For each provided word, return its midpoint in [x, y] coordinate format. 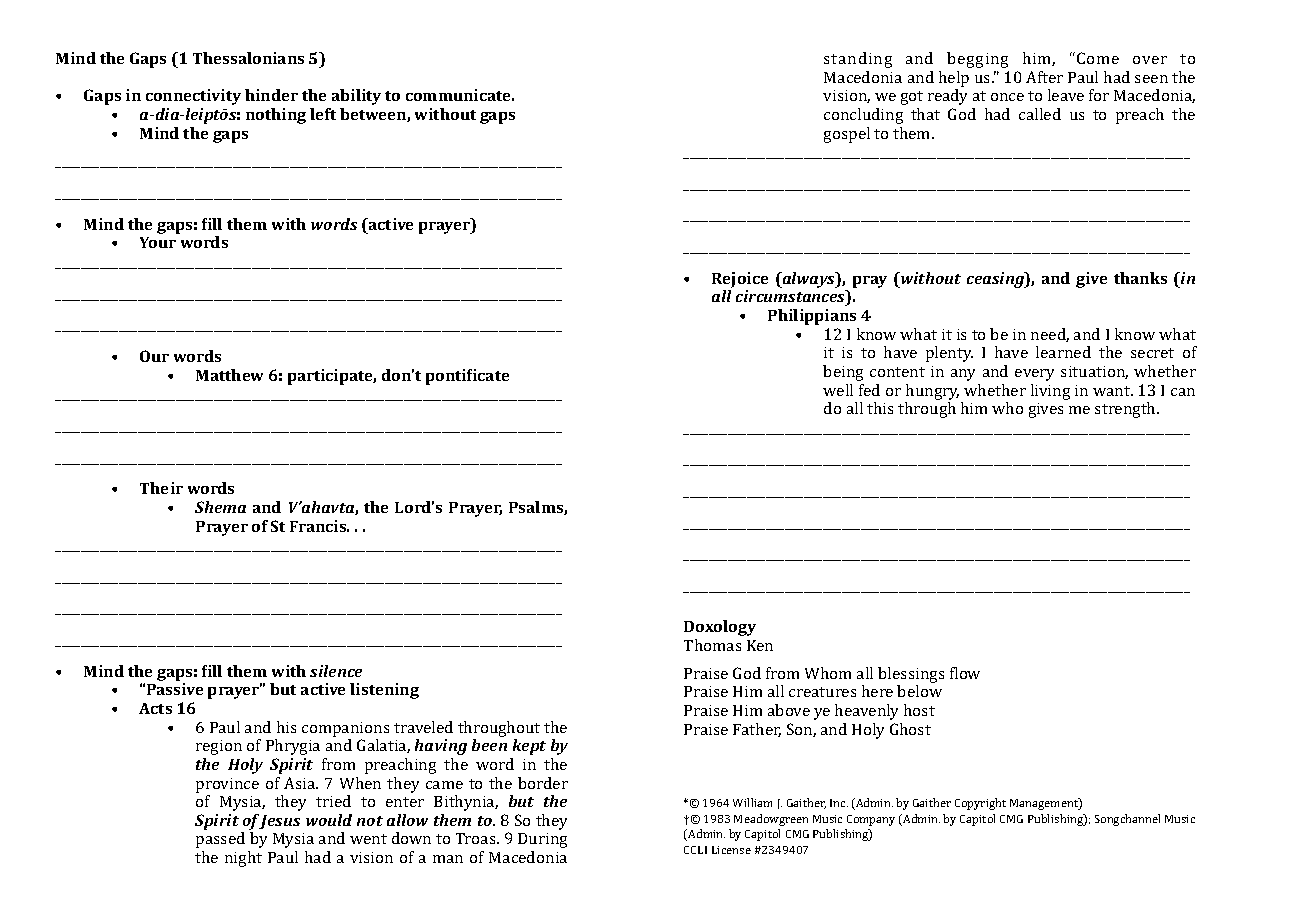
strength [1126, 410]
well [838, 390]
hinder [271, 95]
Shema [220, 507]
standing [858, 60]
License [731, 850]
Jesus [280, 822]
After [1044, 77]
